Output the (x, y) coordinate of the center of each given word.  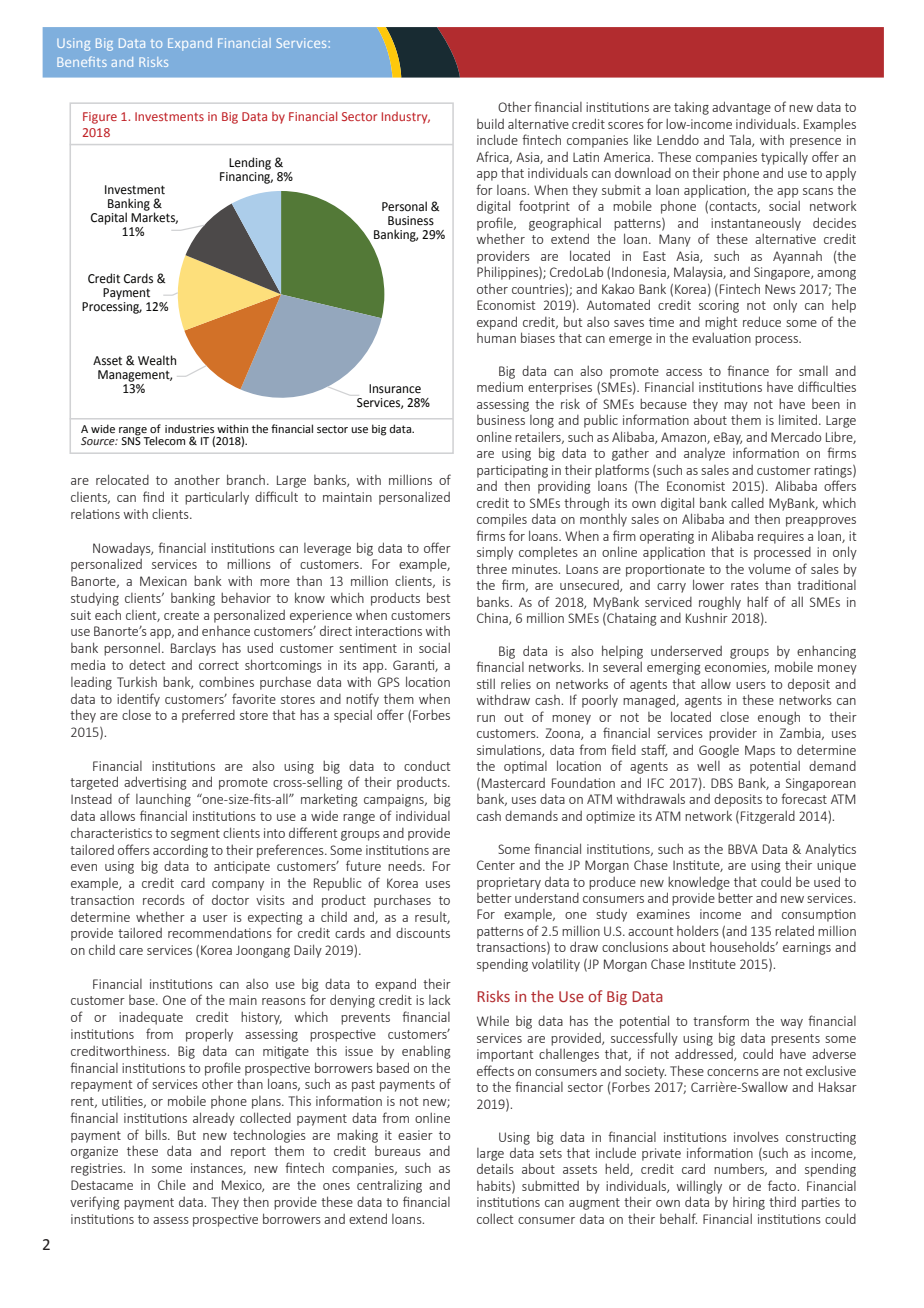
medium (500, 386)
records (164, 900)
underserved (686, 651)
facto (783, 1185)
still (486, 683)
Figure (100, 118)
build (490, 124)
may (736, 407)
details (495, 1168)
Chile (172, 1184)
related (794, 930)
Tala (741, 140)
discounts (423, 933)
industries (189, 428)
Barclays (193, 649)
